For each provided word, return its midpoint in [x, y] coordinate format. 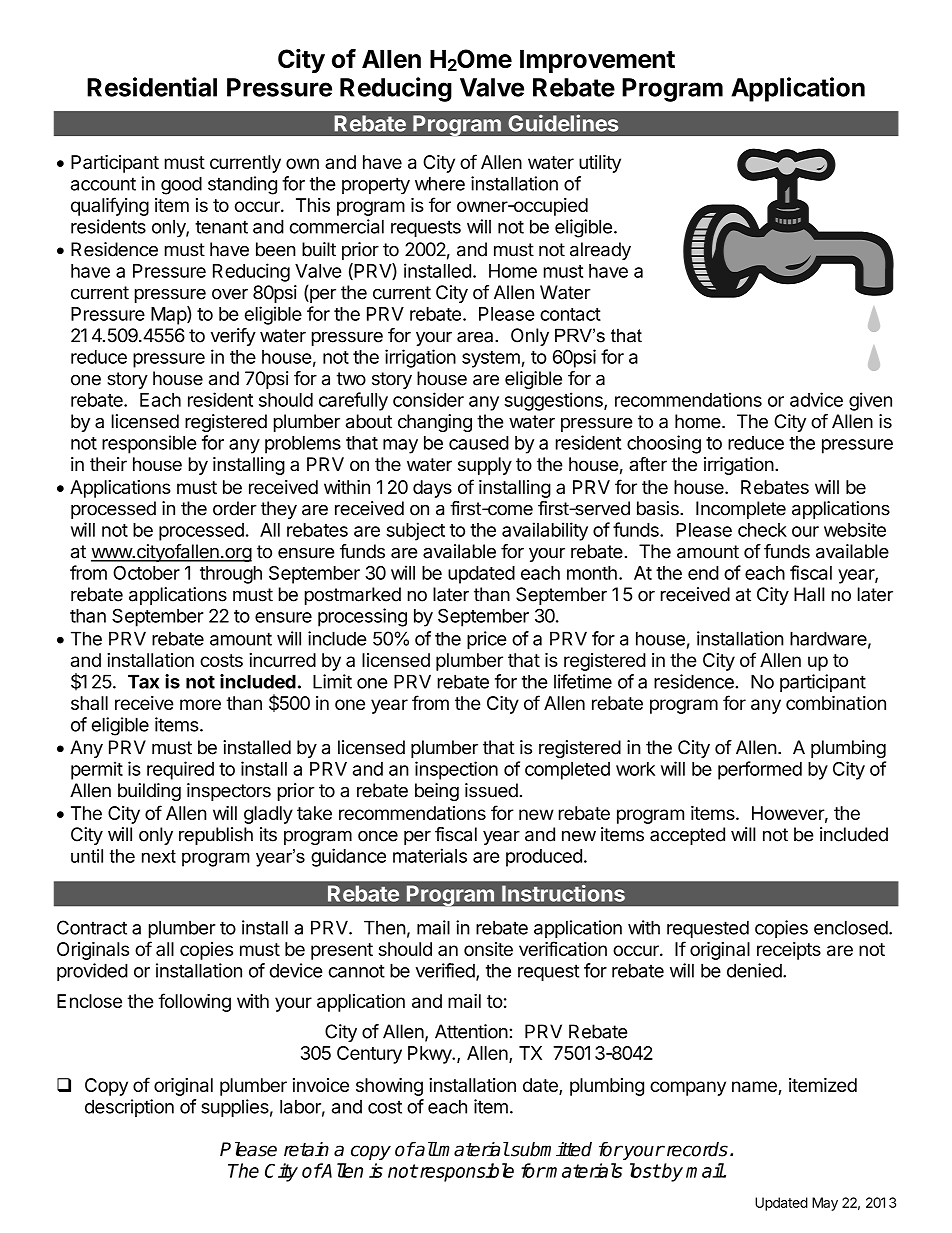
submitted [550, 1149]
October [146, 573]
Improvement [597, 61]
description [129, 1108]
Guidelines [563, 123]
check [762, 530]
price [486, 640]
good [181, 185]
